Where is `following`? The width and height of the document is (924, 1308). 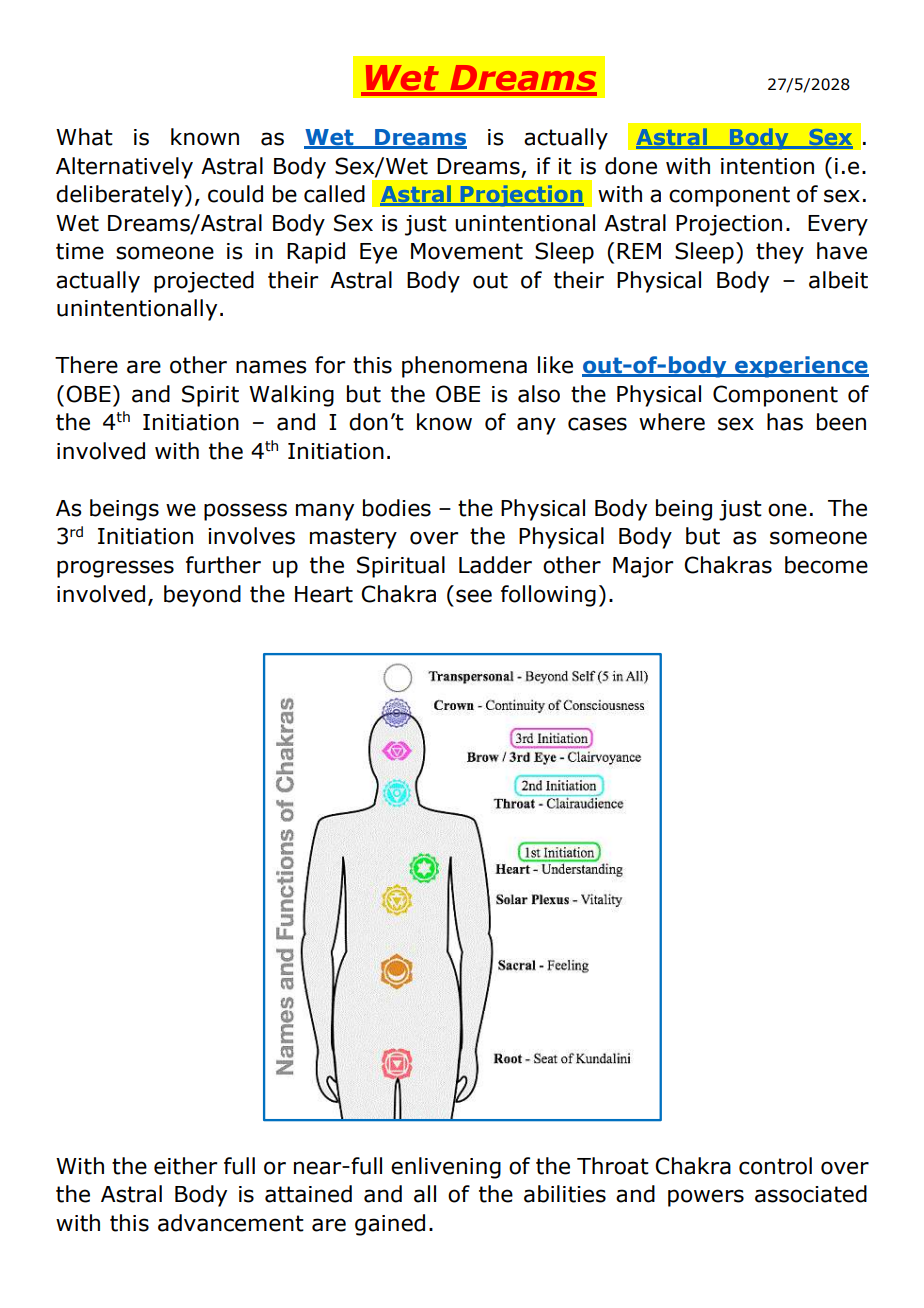
following is located at coordinates (548, 596).
